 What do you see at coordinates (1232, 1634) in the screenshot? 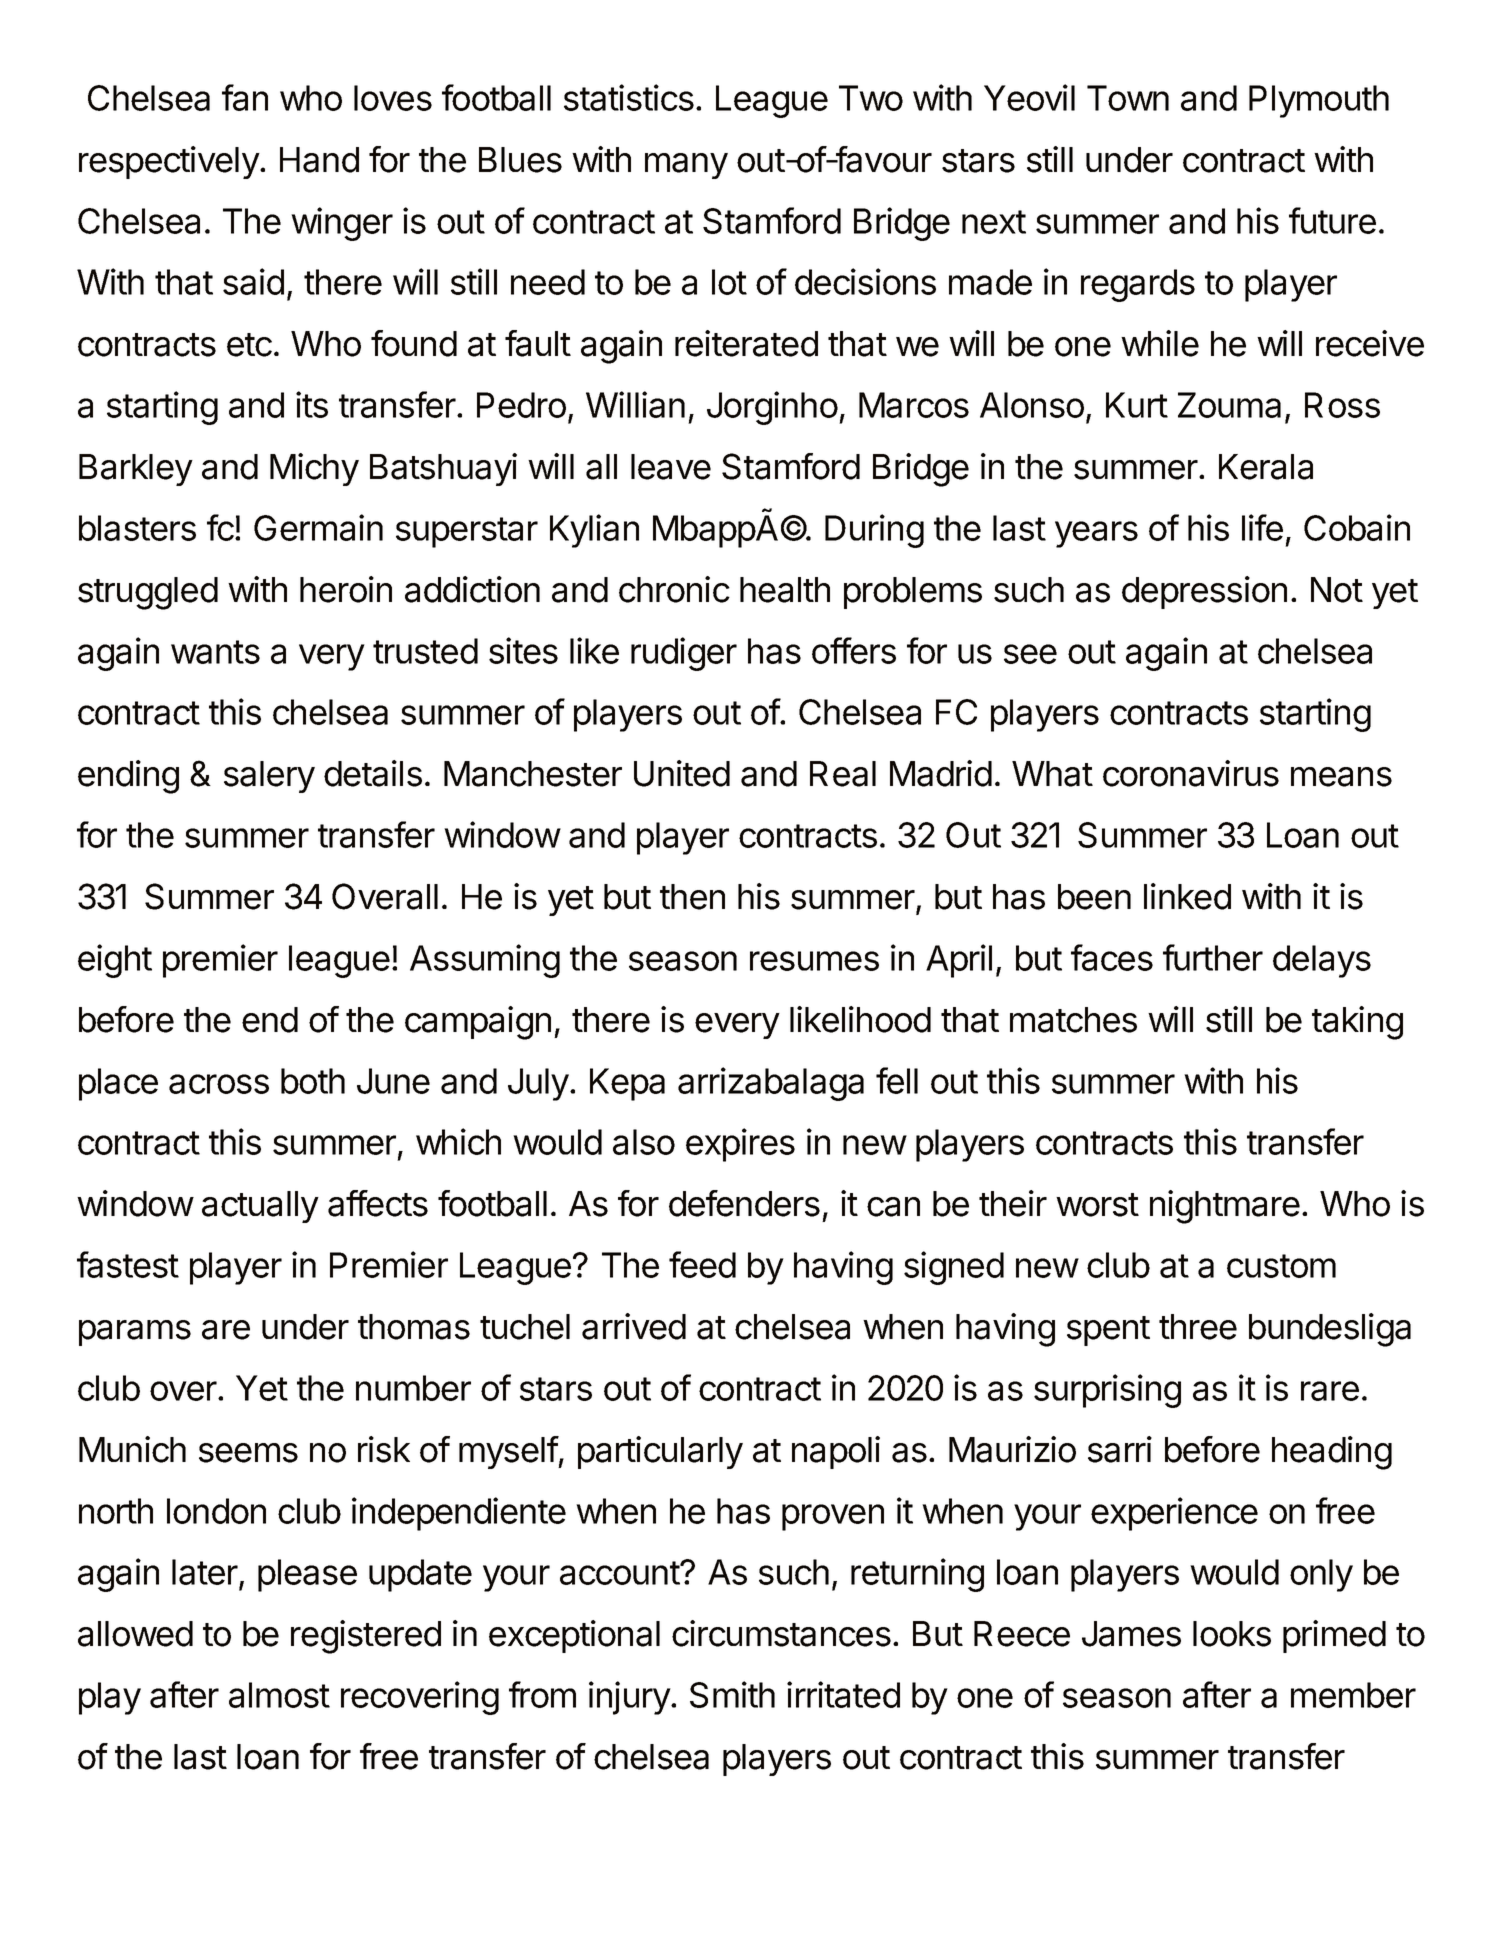
I see `looks` at bounding box center [1232, 1634].
